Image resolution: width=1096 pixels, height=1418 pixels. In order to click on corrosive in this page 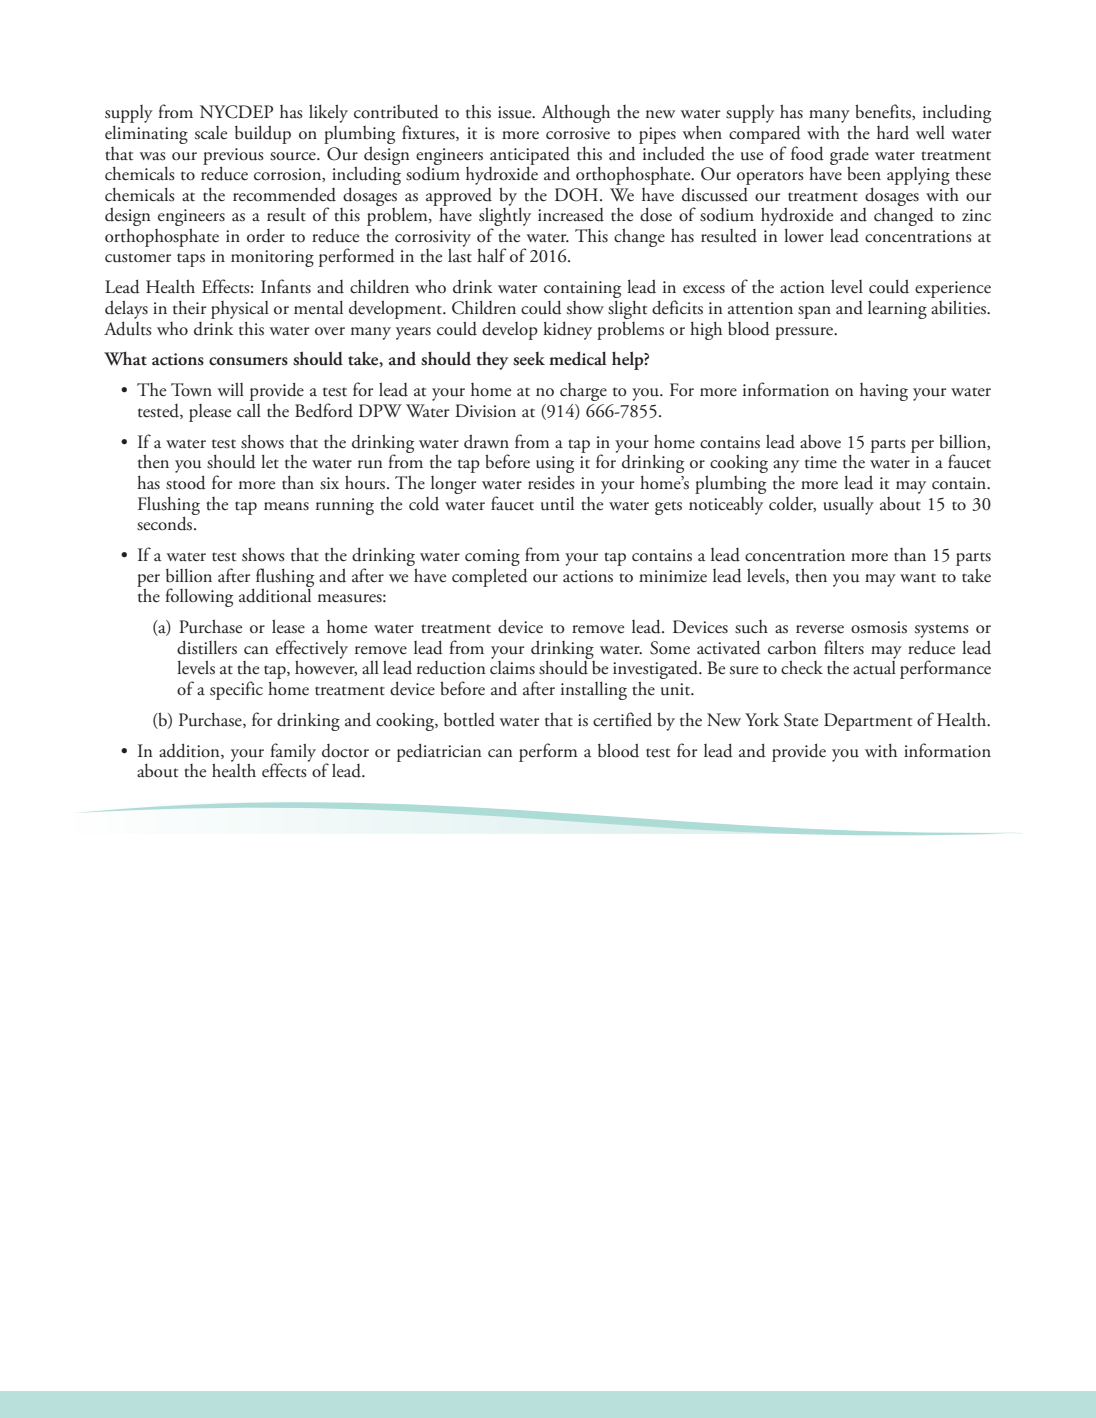, I will do `click(578, 133)`.
